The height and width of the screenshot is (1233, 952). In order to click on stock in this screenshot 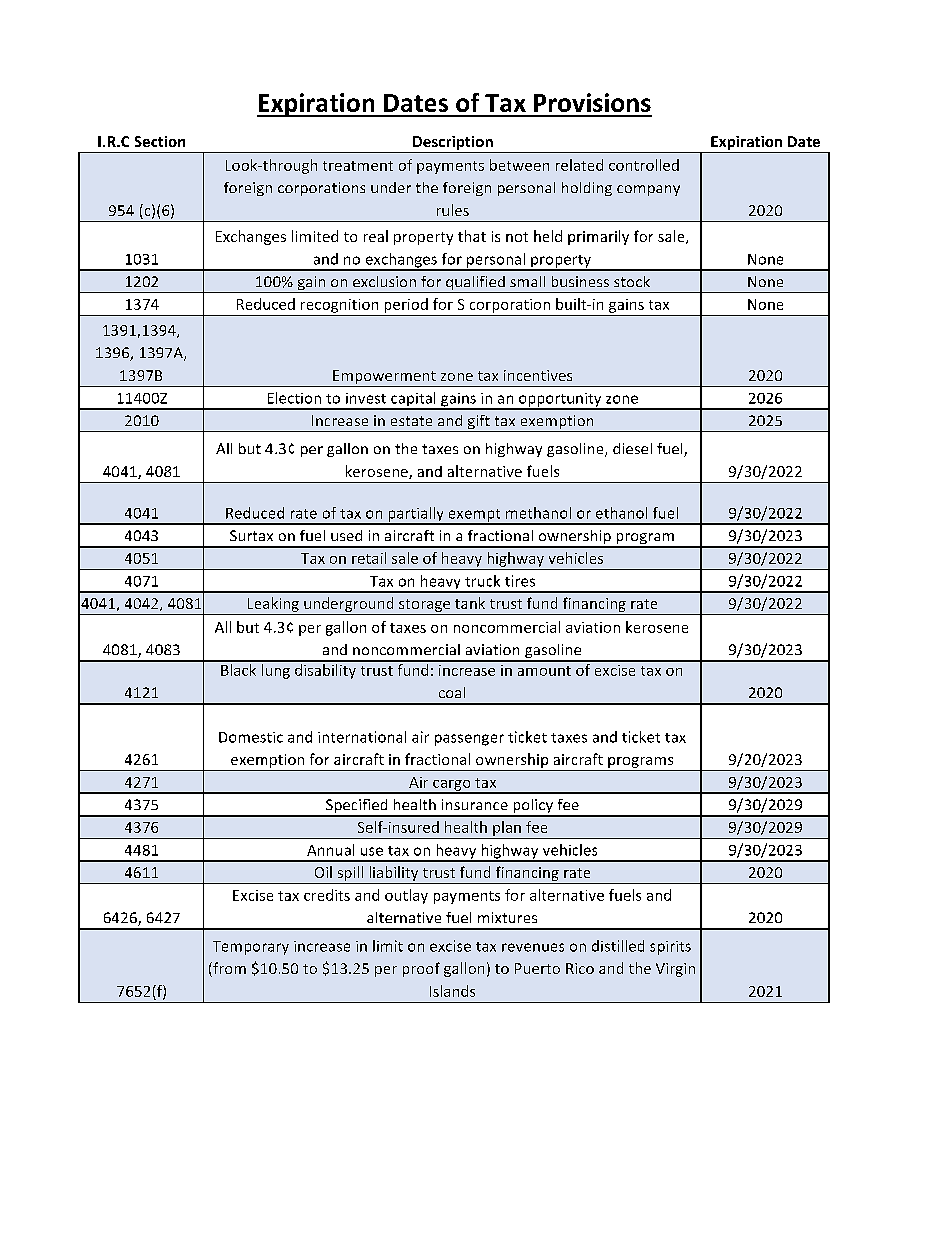, I will do `click(632, 281)`.
